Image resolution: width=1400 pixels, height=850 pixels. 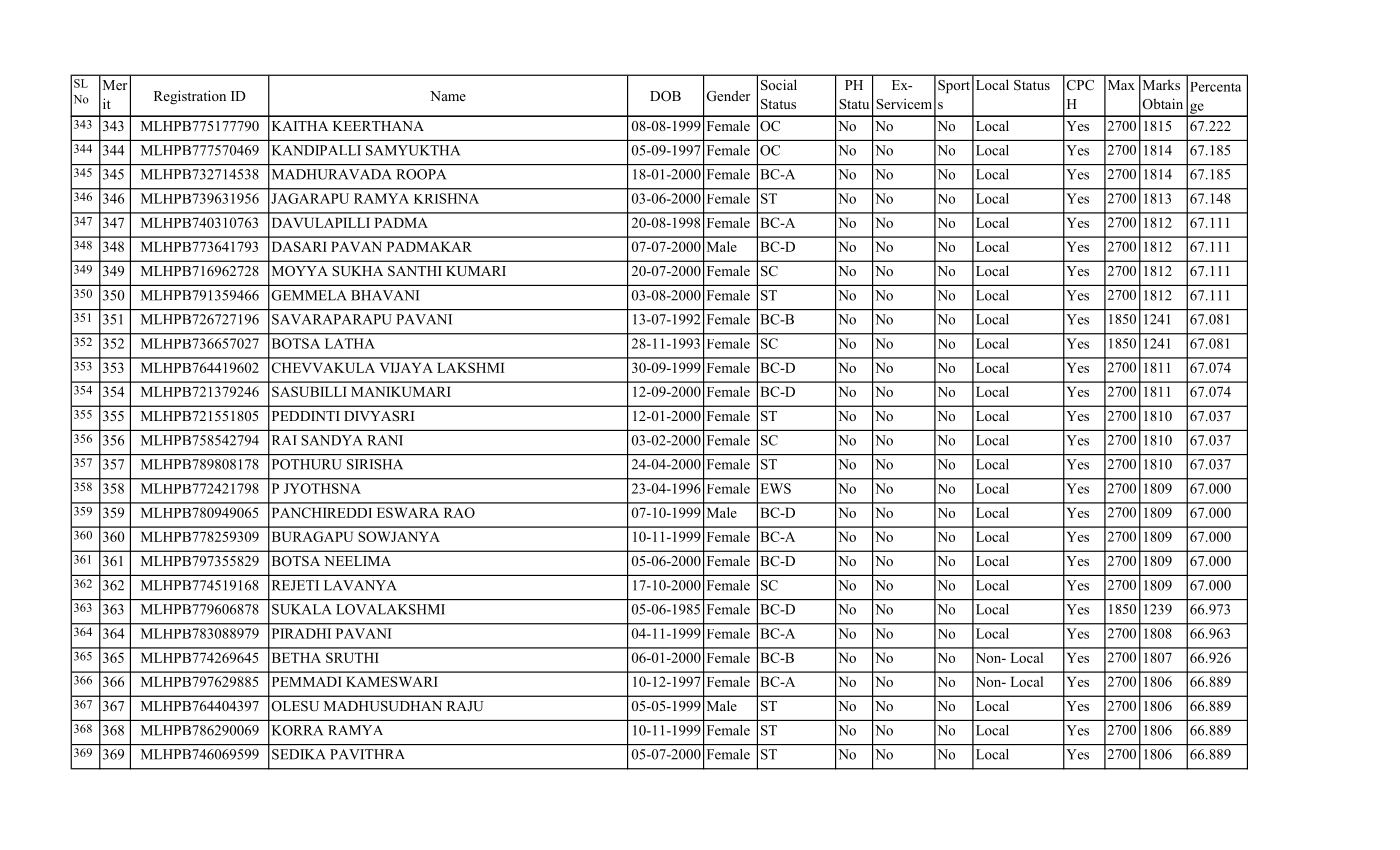 What do you see at coordinates (406, 368) in the image?
I see `VIJAYA` at bounding box center [406, 368].
